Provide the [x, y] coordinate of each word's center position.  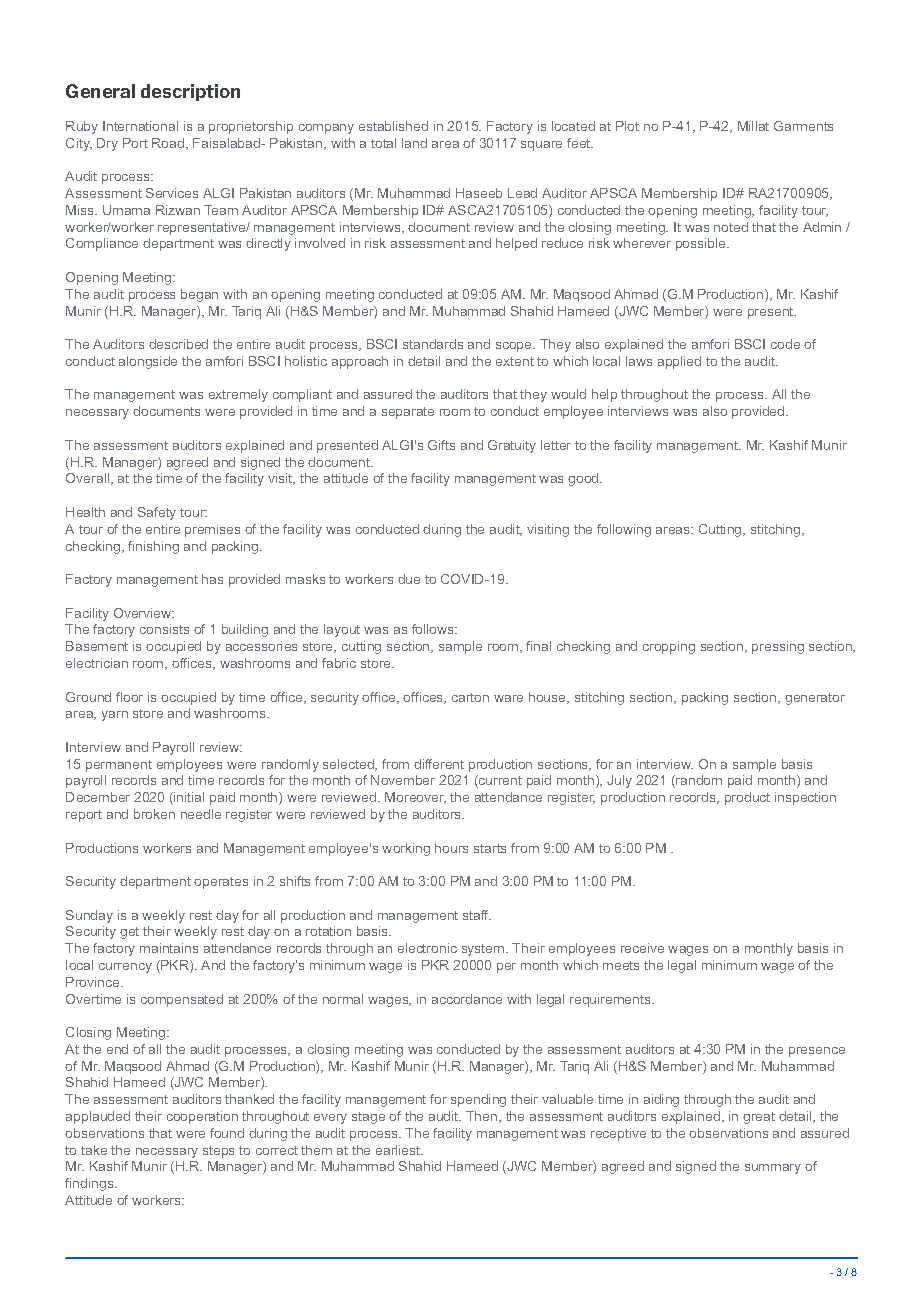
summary [773, 1169]
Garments [803, 126]
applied [679, 362]
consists [164, 629]
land [414, 143]
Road [169, 144]
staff [477, 915]
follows [434, 629]
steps [218, 1152]
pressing [778, 647]
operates [221, 883]
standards [433, 344]
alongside [148, 362]
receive [642, 948]
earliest [399, 1150]
